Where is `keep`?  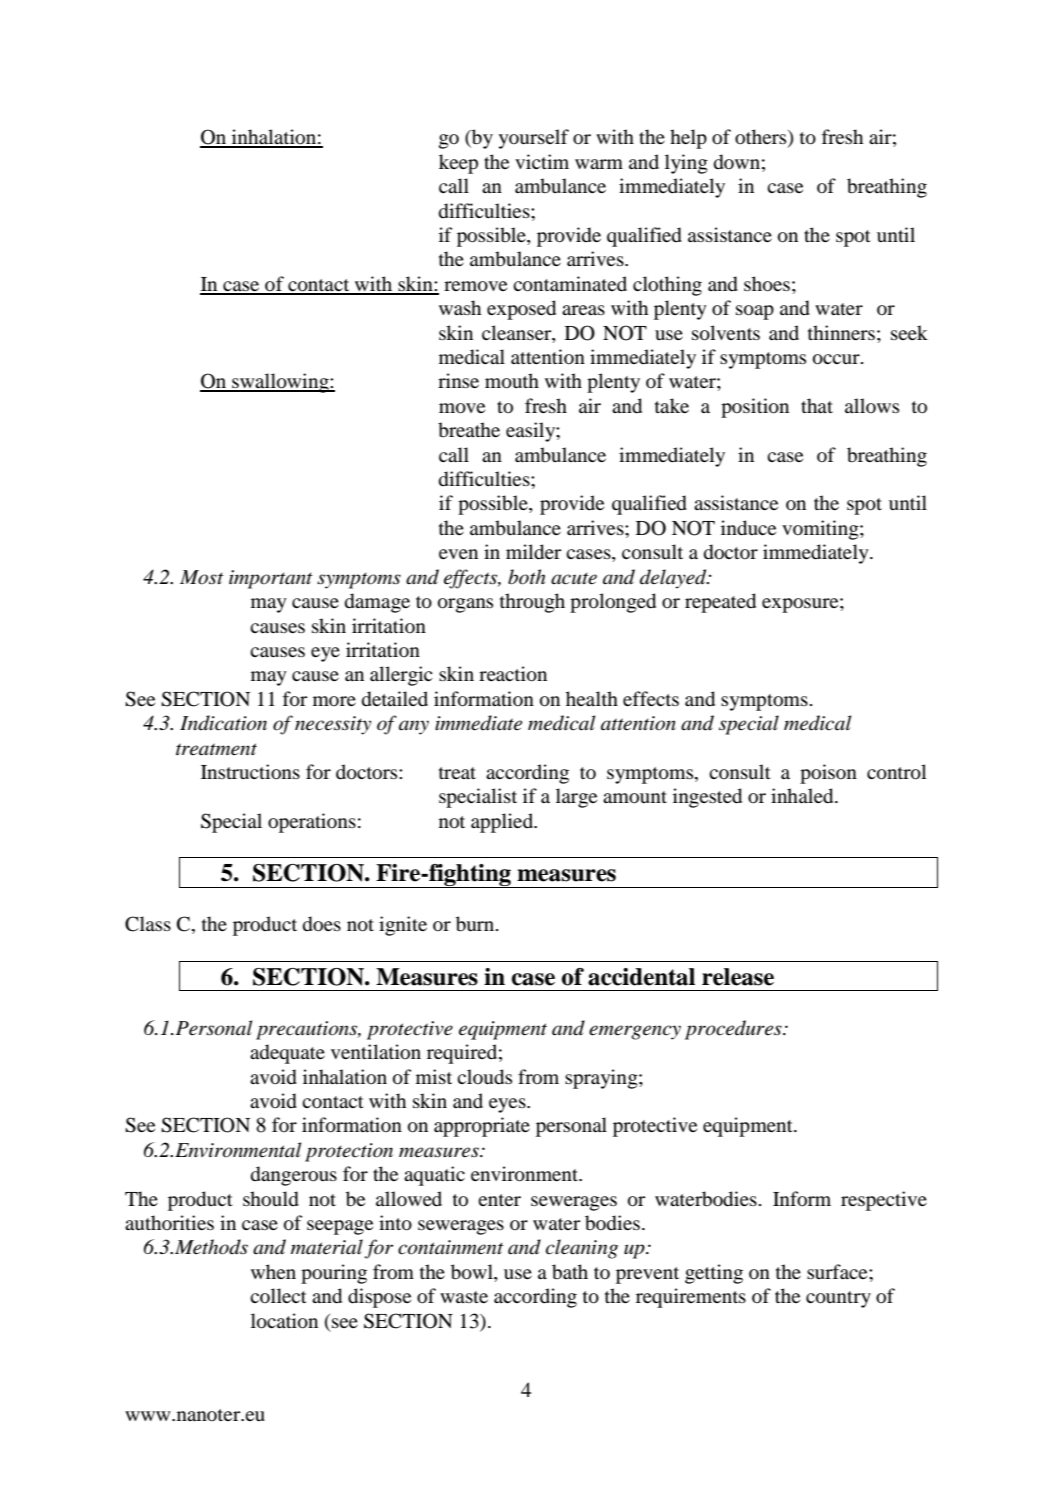 keep is located at coordinates (458, 164).
